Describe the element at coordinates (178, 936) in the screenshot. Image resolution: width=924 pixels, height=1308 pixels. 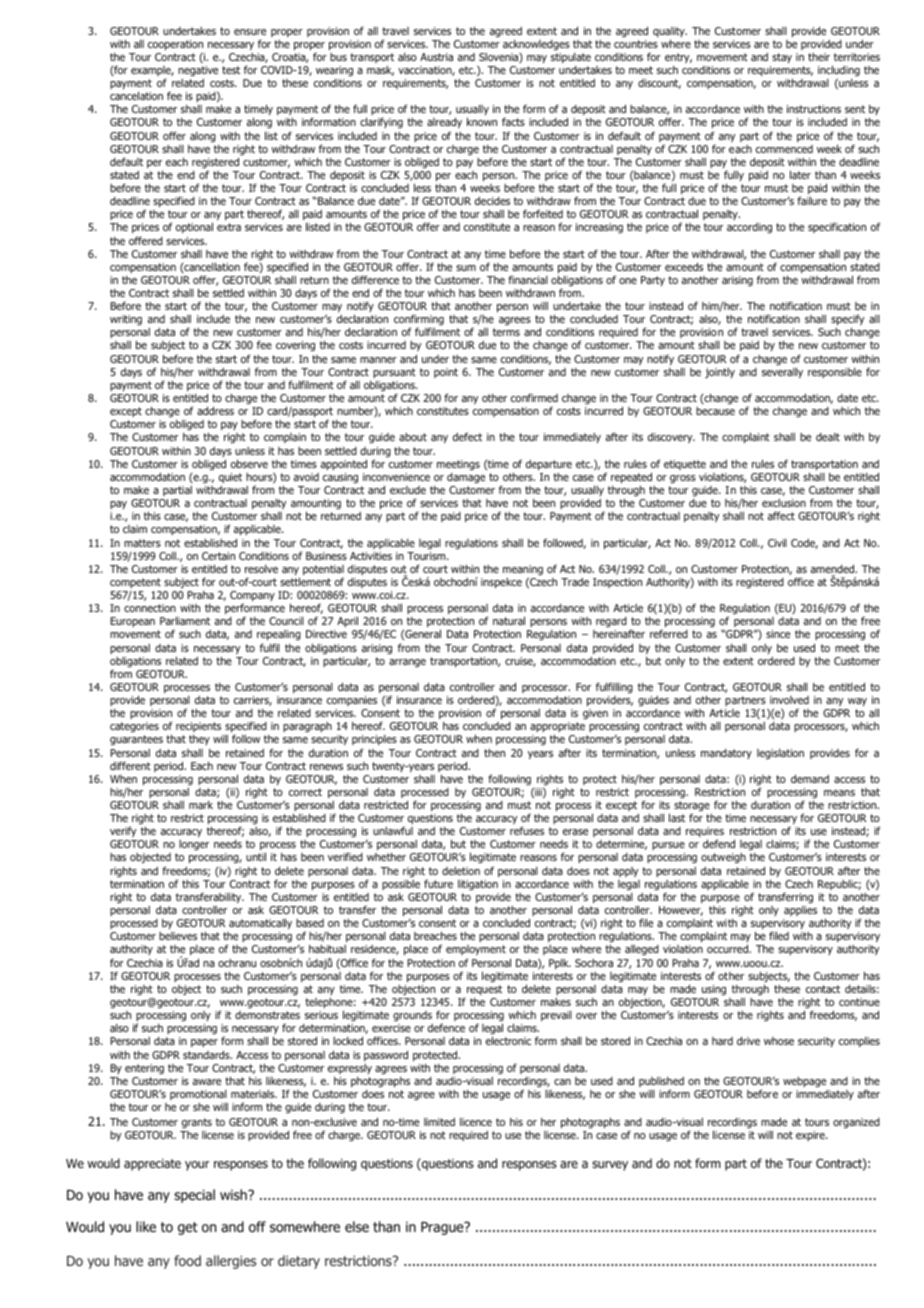
I see `believes` at that location.
